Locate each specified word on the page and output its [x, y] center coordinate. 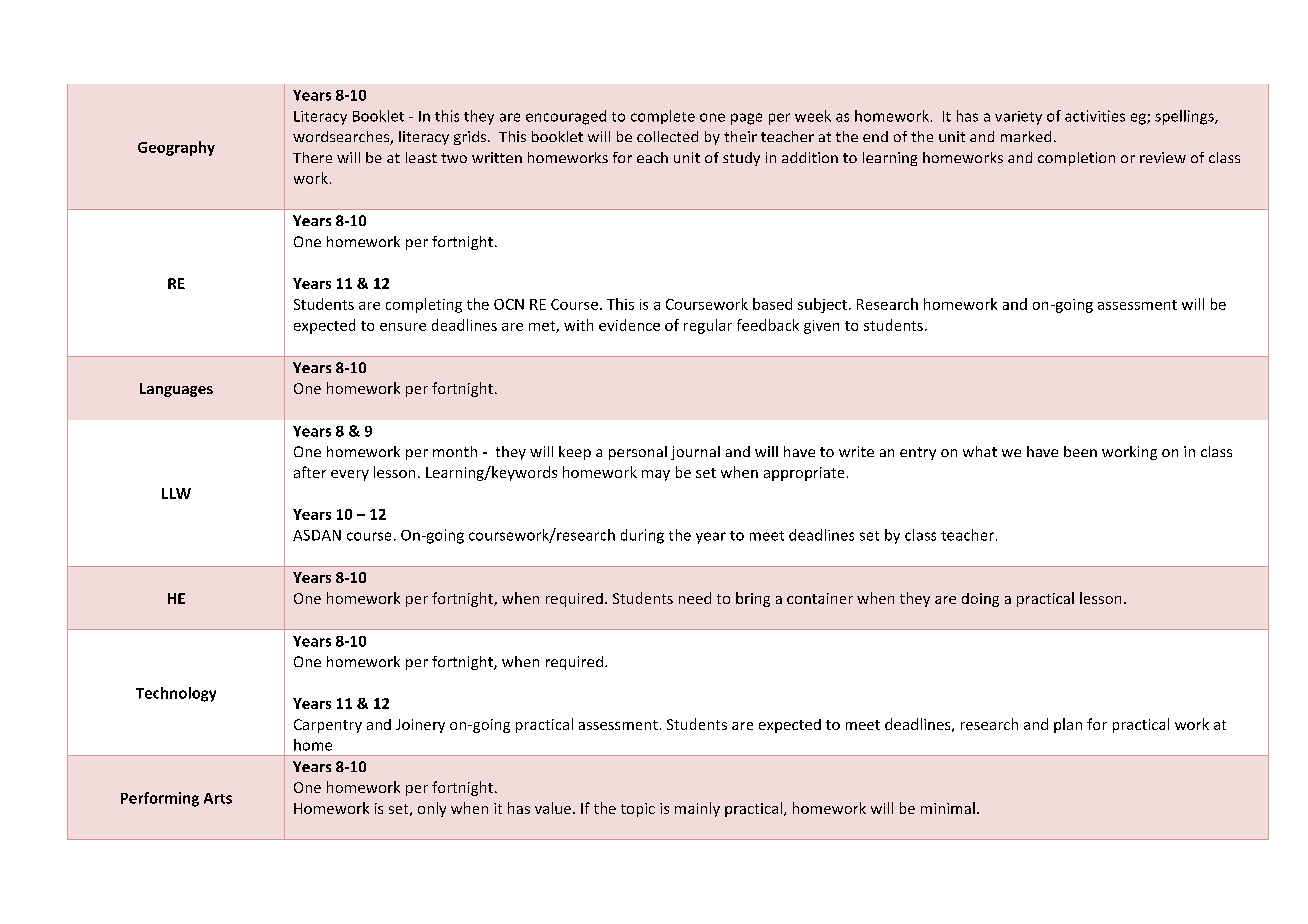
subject [822, 305]
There [312, 157]
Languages [176, 390]
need [695, 598]
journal [695, 453]
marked [1026, 136]
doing [980, 600]
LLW [176, 493]
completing [424, 305]
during [642, 536]
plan [1068, 725]
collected [667, 136]
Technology [176, 694]
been [1080, 451]
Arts [218, 798]
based [772, 304]
